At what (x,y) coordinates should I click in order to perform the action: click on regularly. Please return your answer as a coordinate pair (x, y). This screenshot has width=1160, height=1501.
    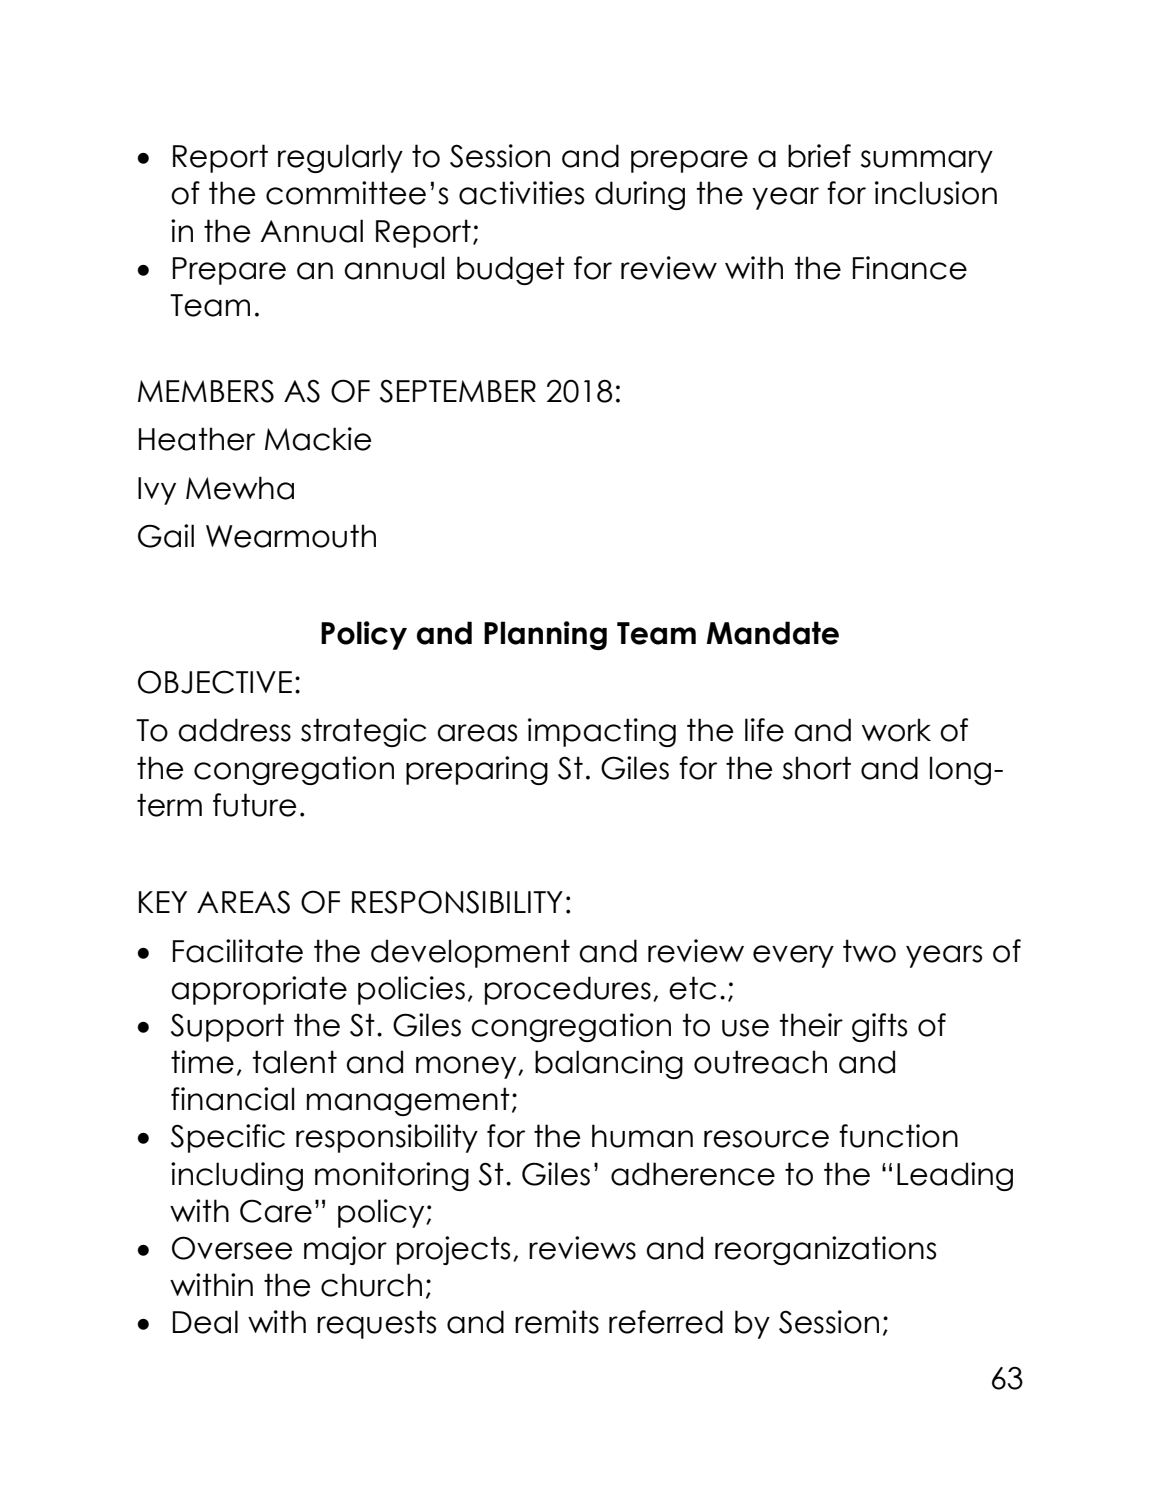
    Looking at the image, I should click on (340, 158).
